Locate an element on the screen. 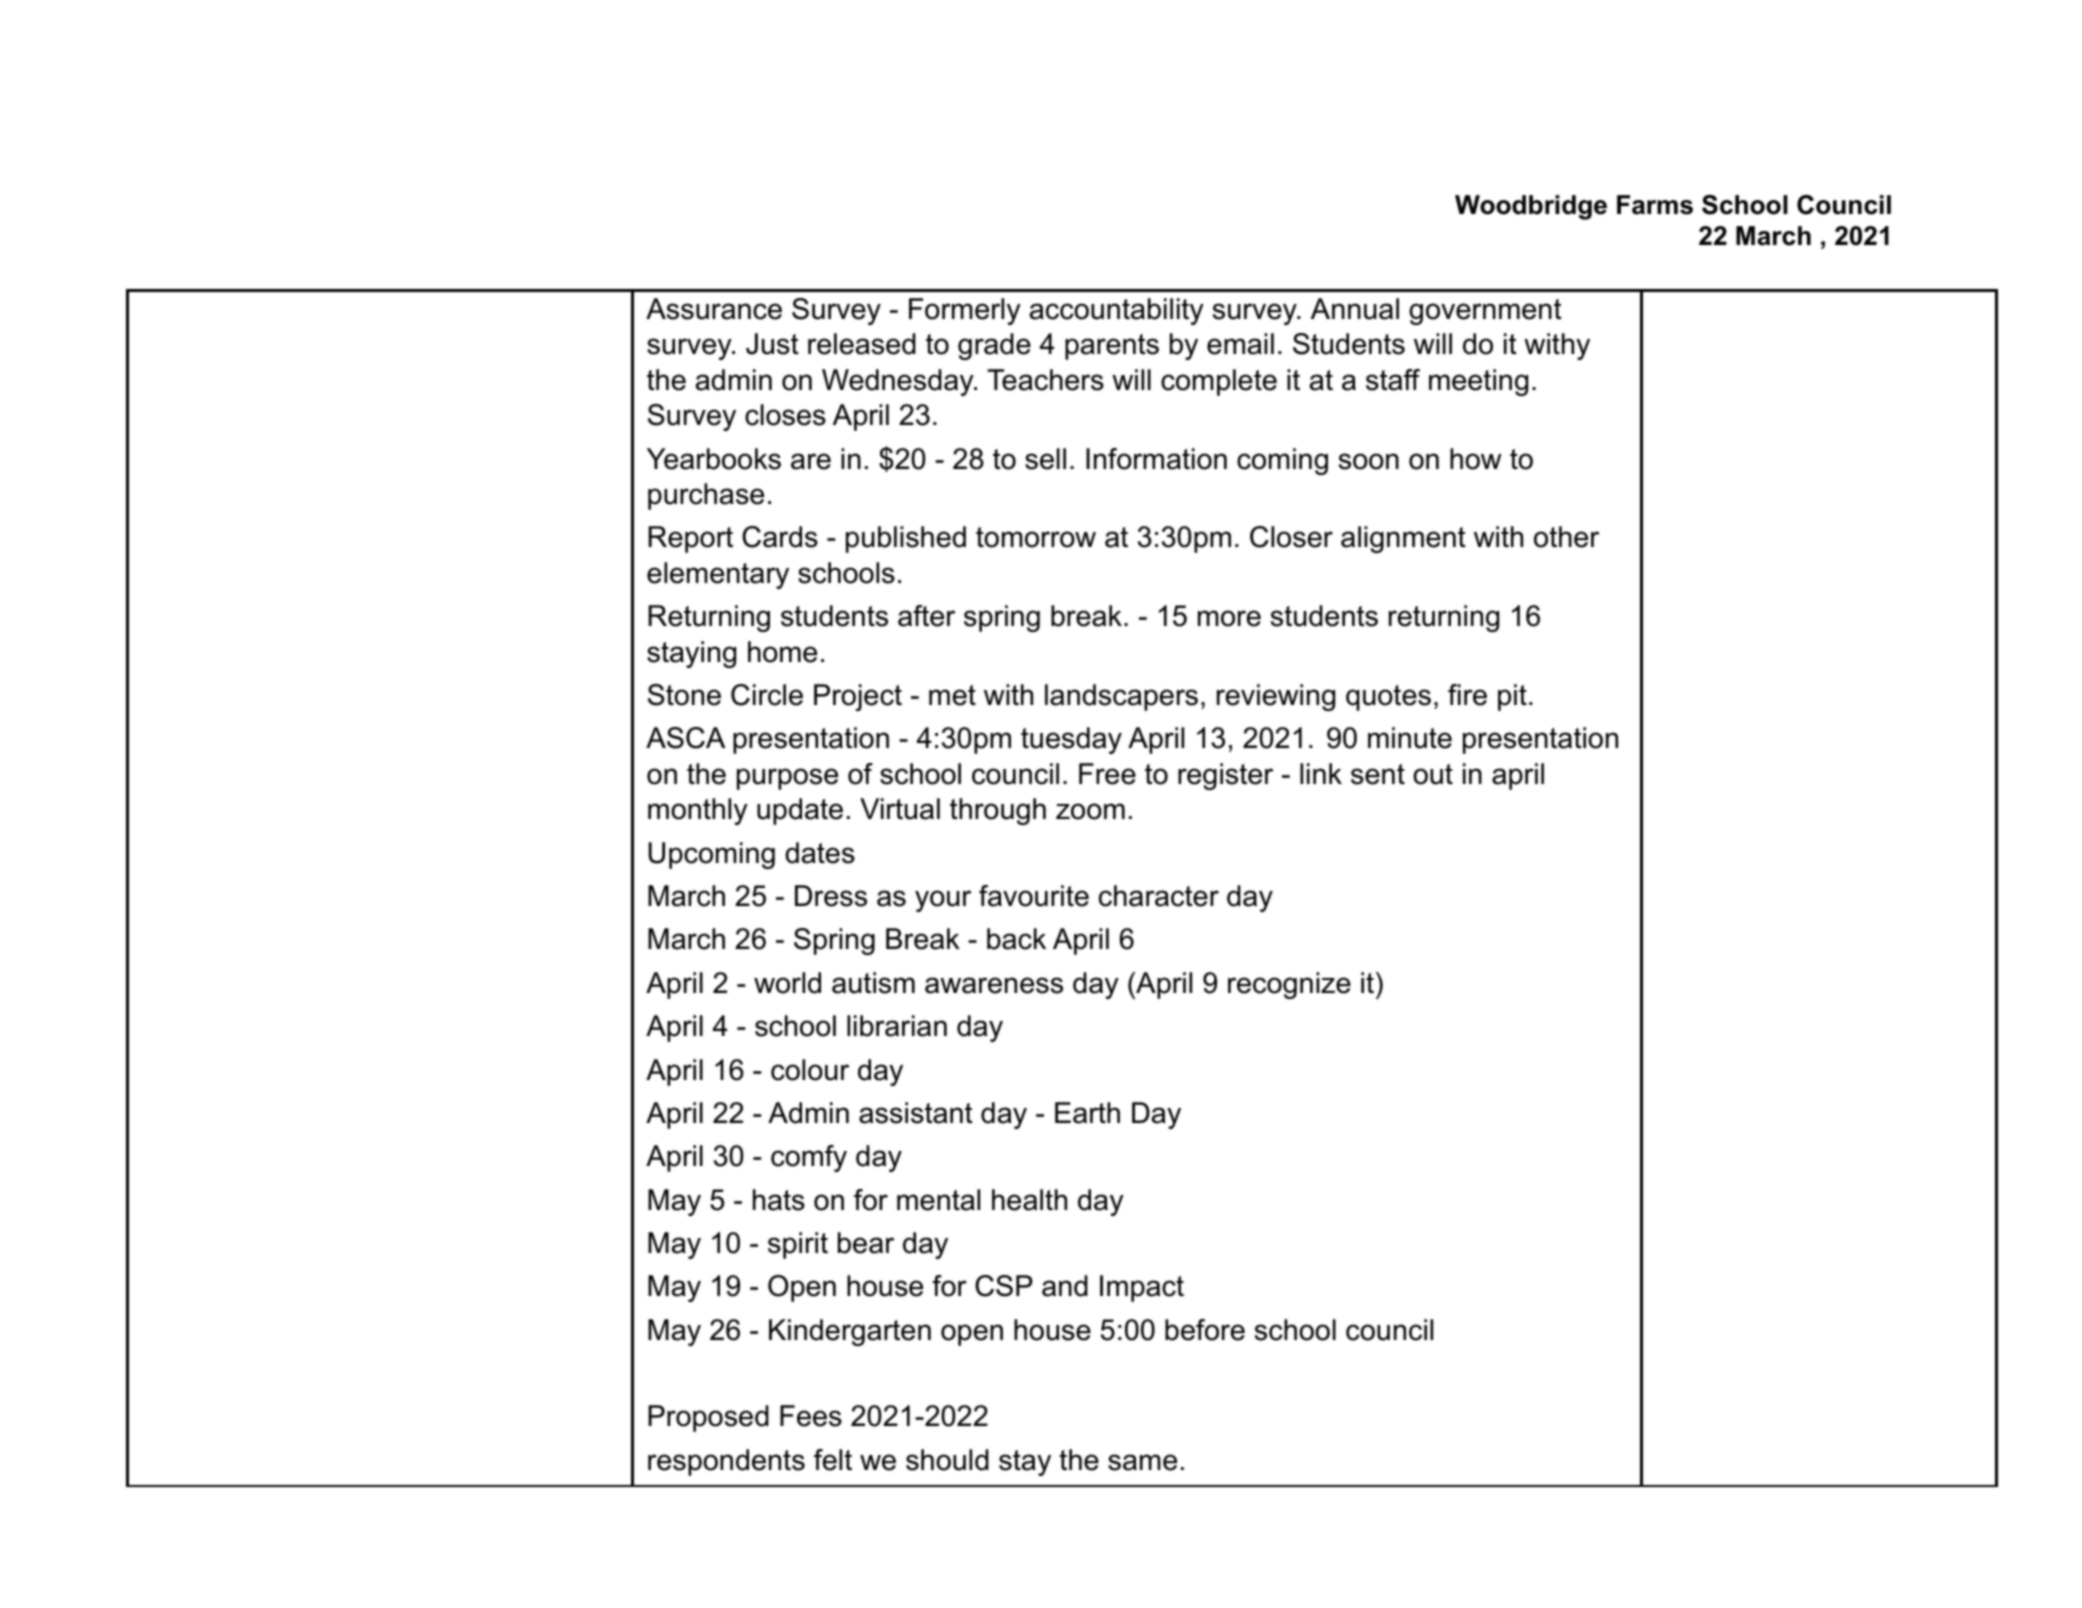 This screenshot has height=1608, width=2082. recognize is located at coordinates (1289, 985).
